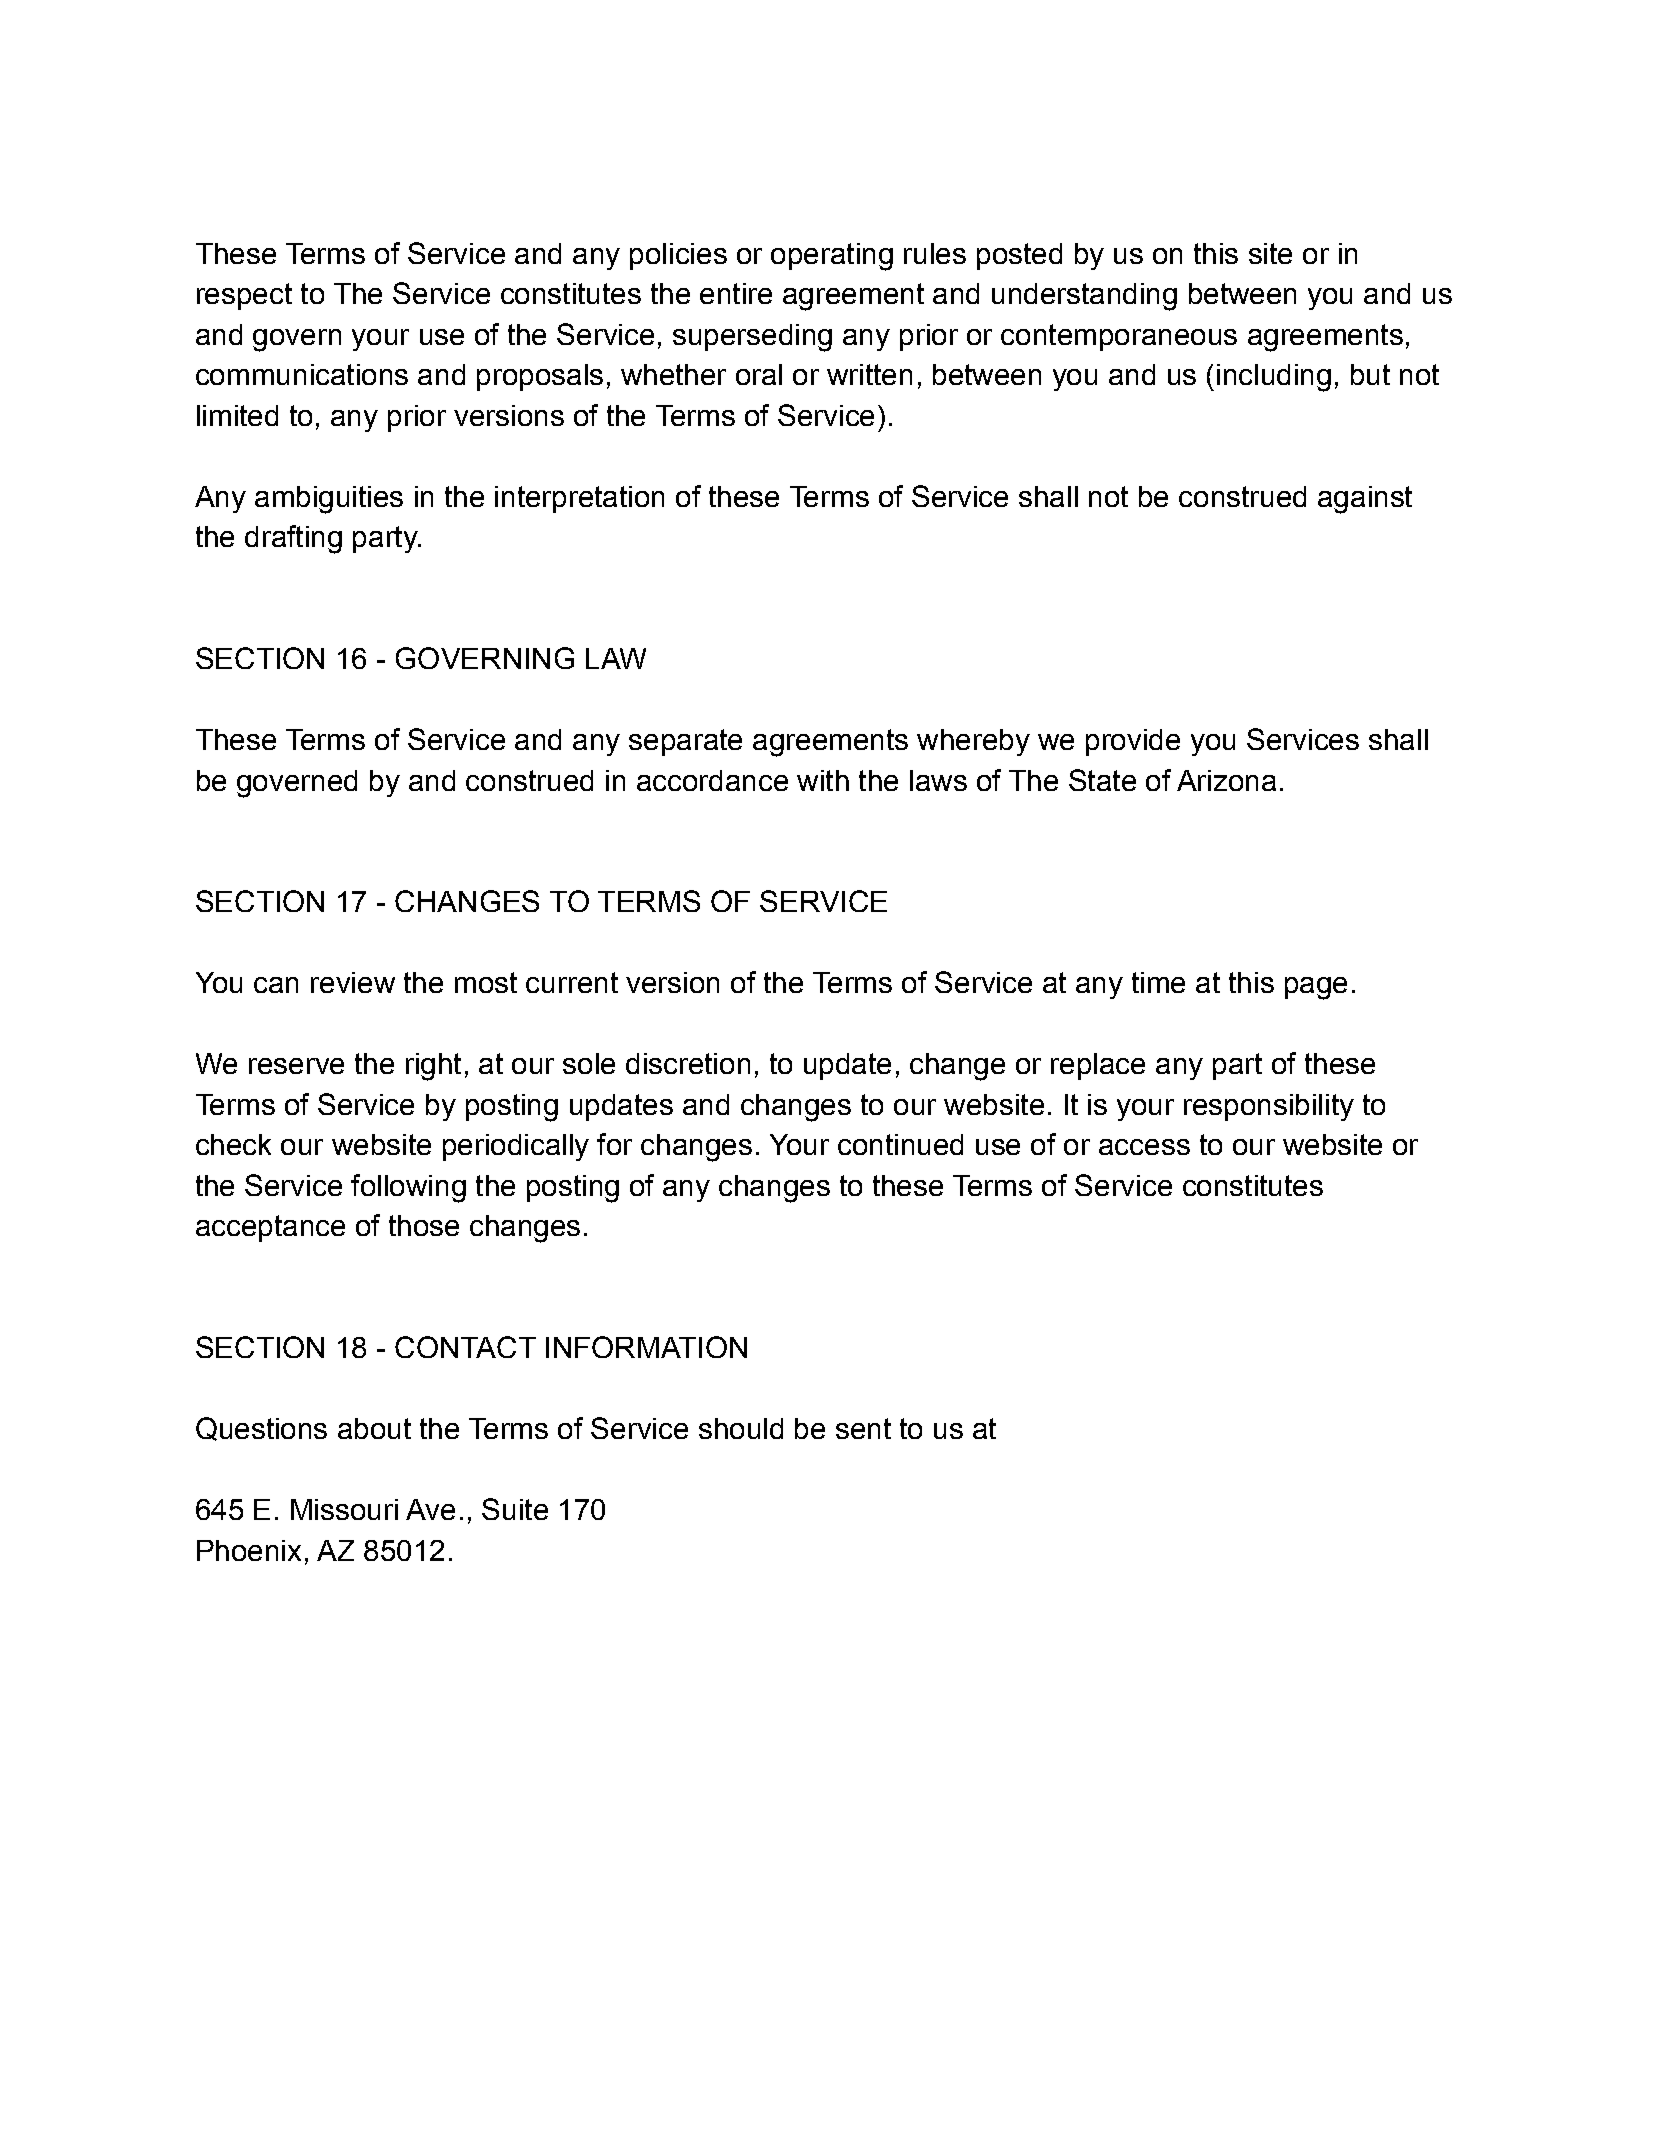  I want to click on respect, so click(244, 296).
